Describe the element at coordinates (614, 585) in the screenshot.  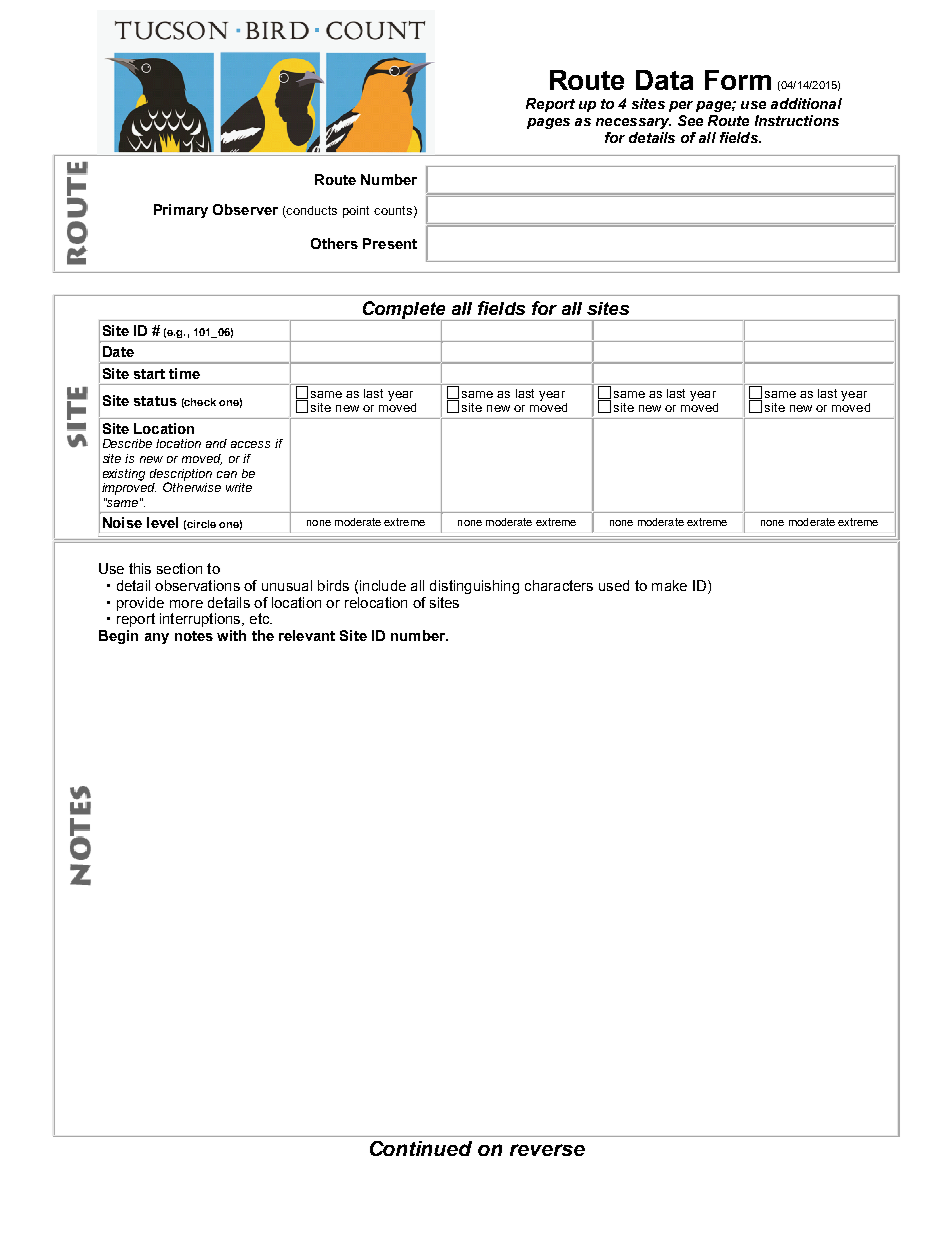
I see `used` at that location.
